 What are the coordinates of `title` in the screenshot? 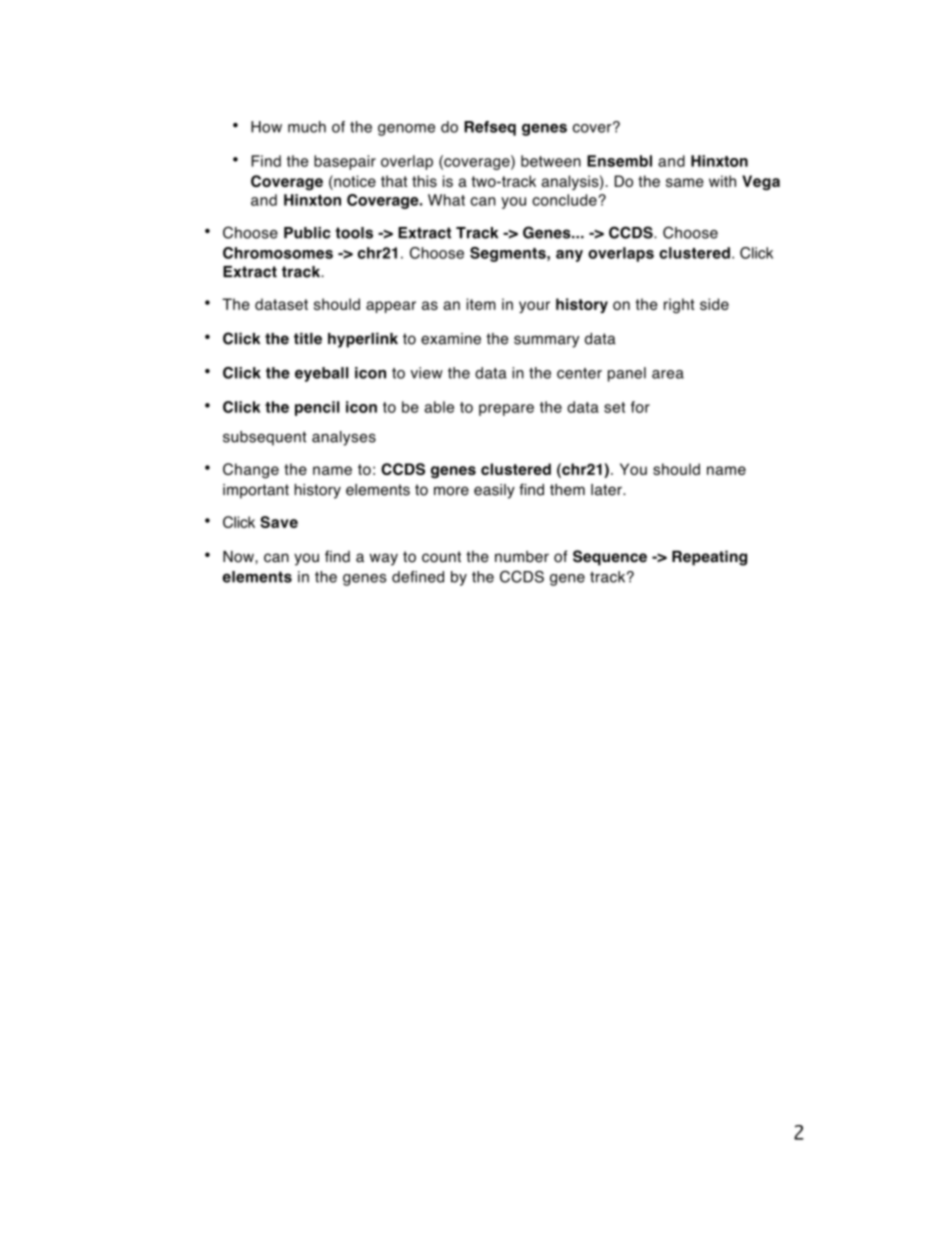 It's located at (308, 338).
